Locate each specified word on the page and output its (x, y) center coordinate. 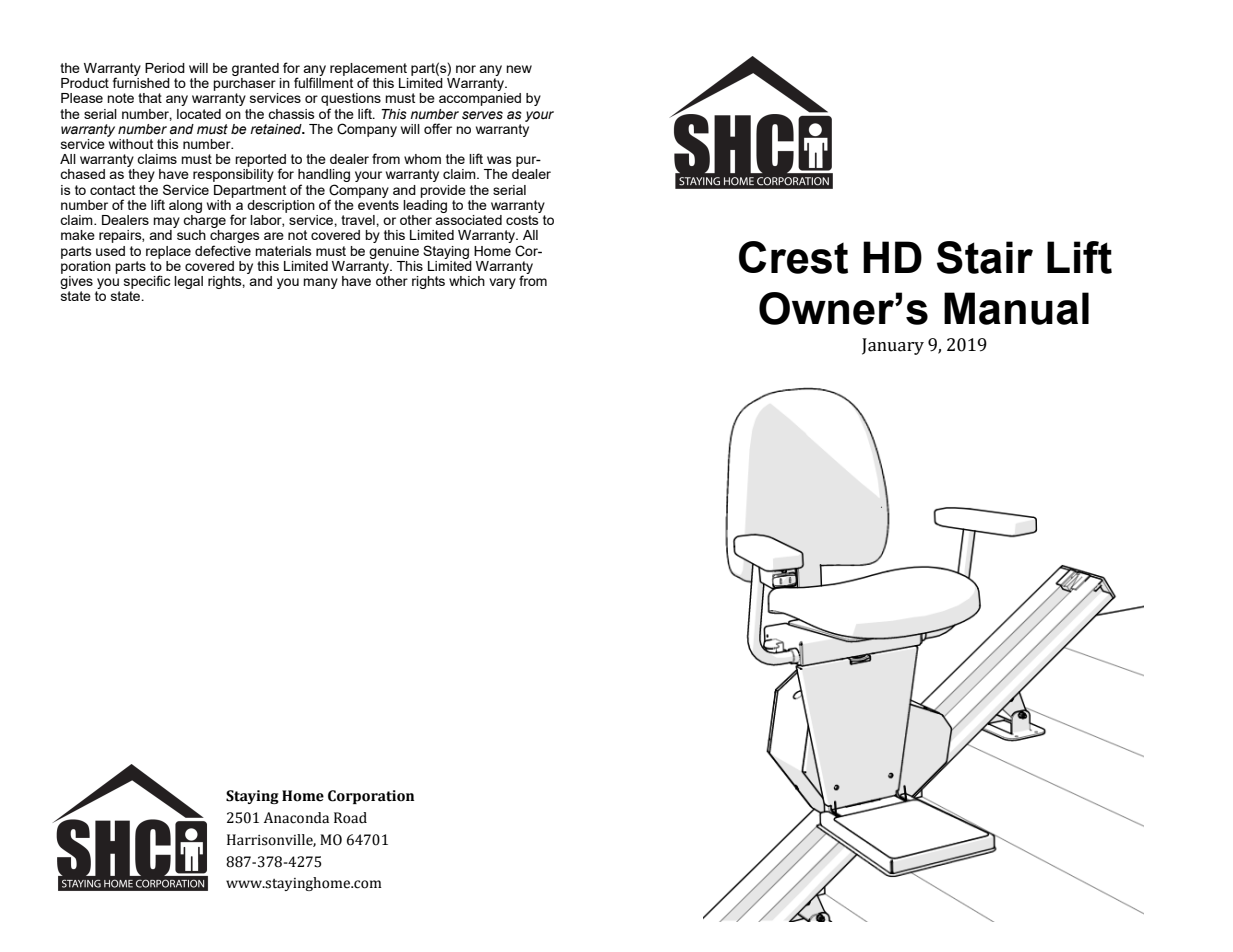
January (893, 346)
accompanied (480, 99)
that (150, 98)
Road (350, 818)
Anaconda (296, 818)
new (519, 69)
